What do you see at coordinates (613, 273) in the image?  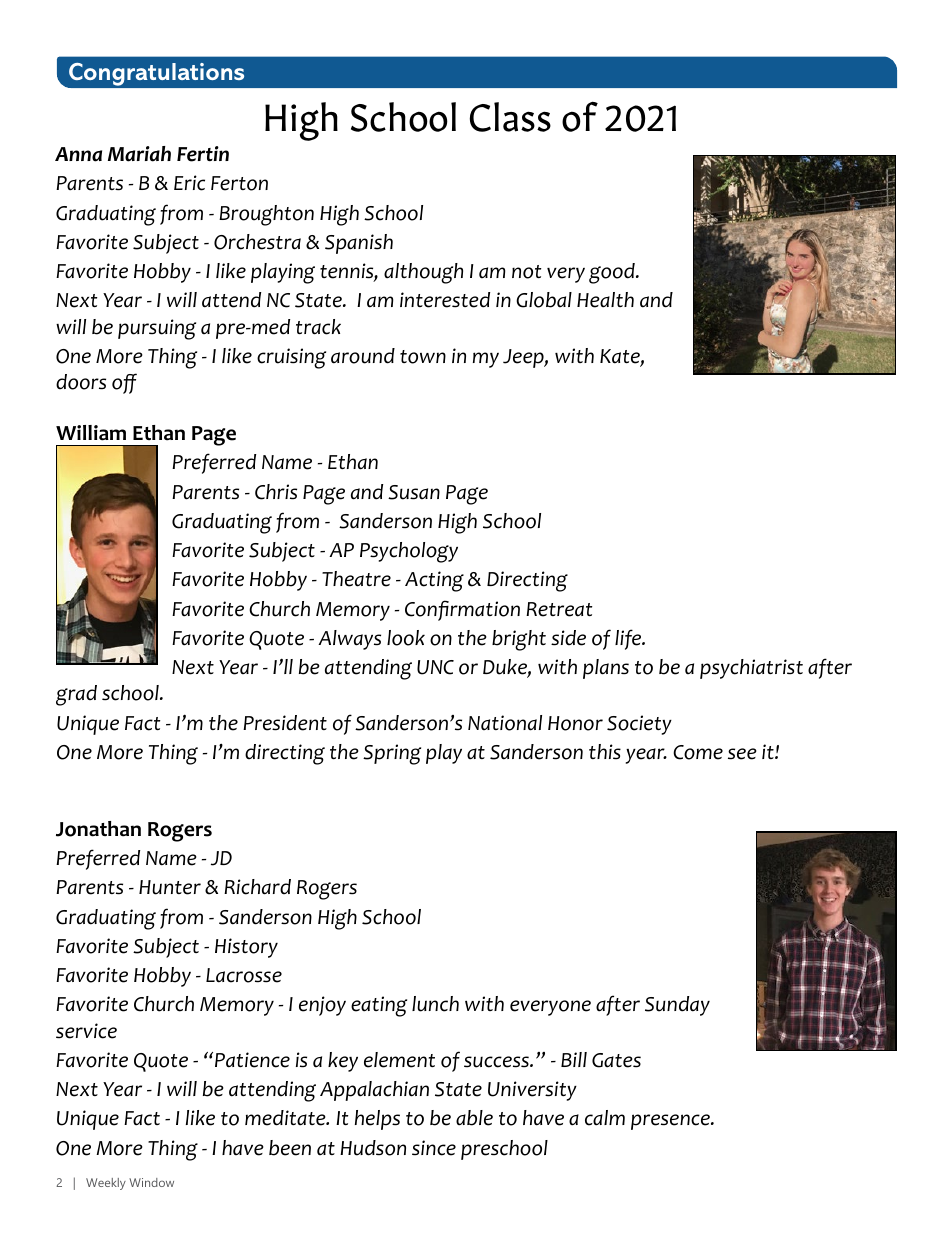 I see `good` at bounding box center [613, 273].
